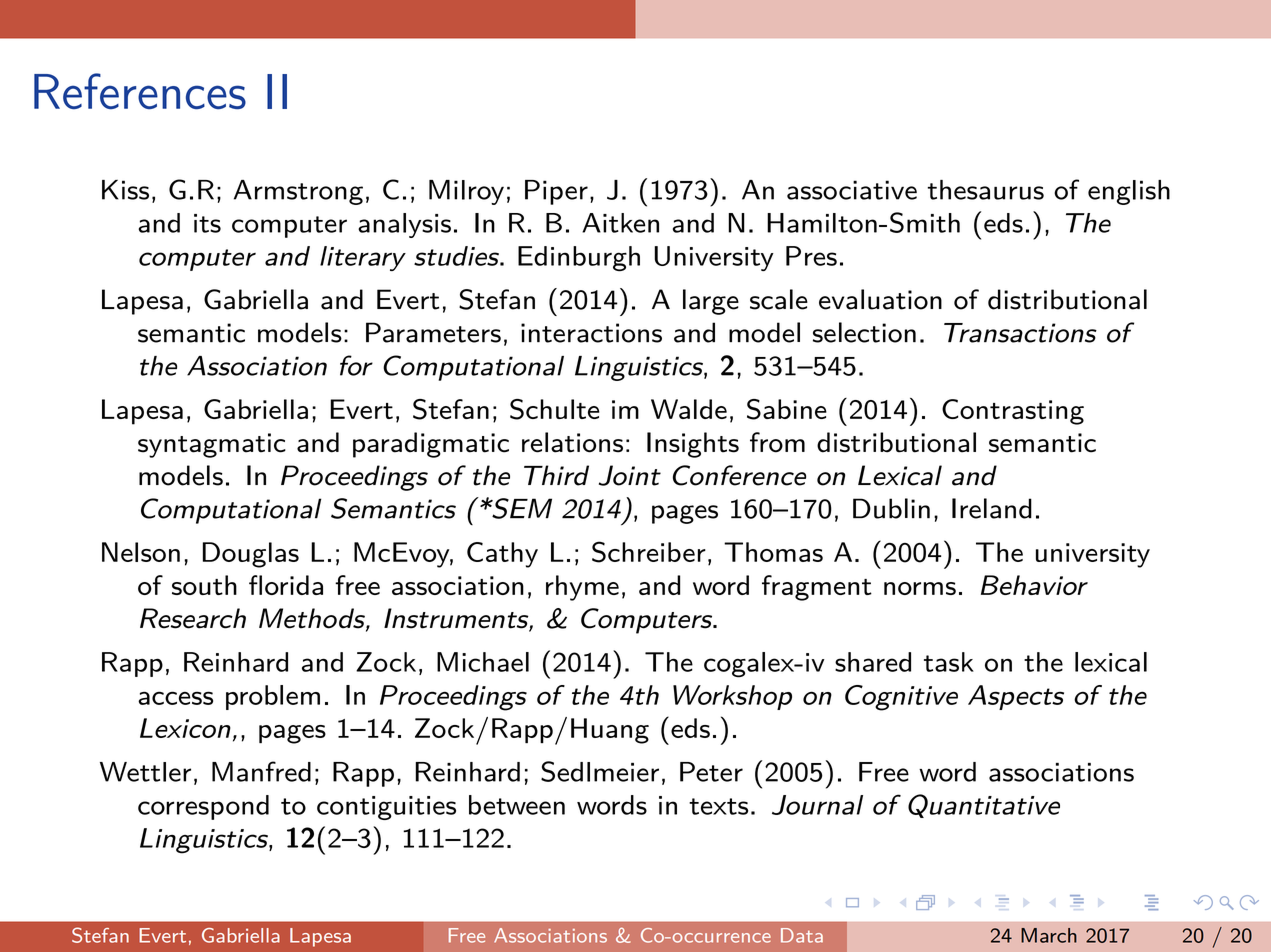 Image resolution: width=1271 pixels, height=952 pixels. Describe the element at coordinates (251, 555) in the page. I see `Douglas` at that location.
